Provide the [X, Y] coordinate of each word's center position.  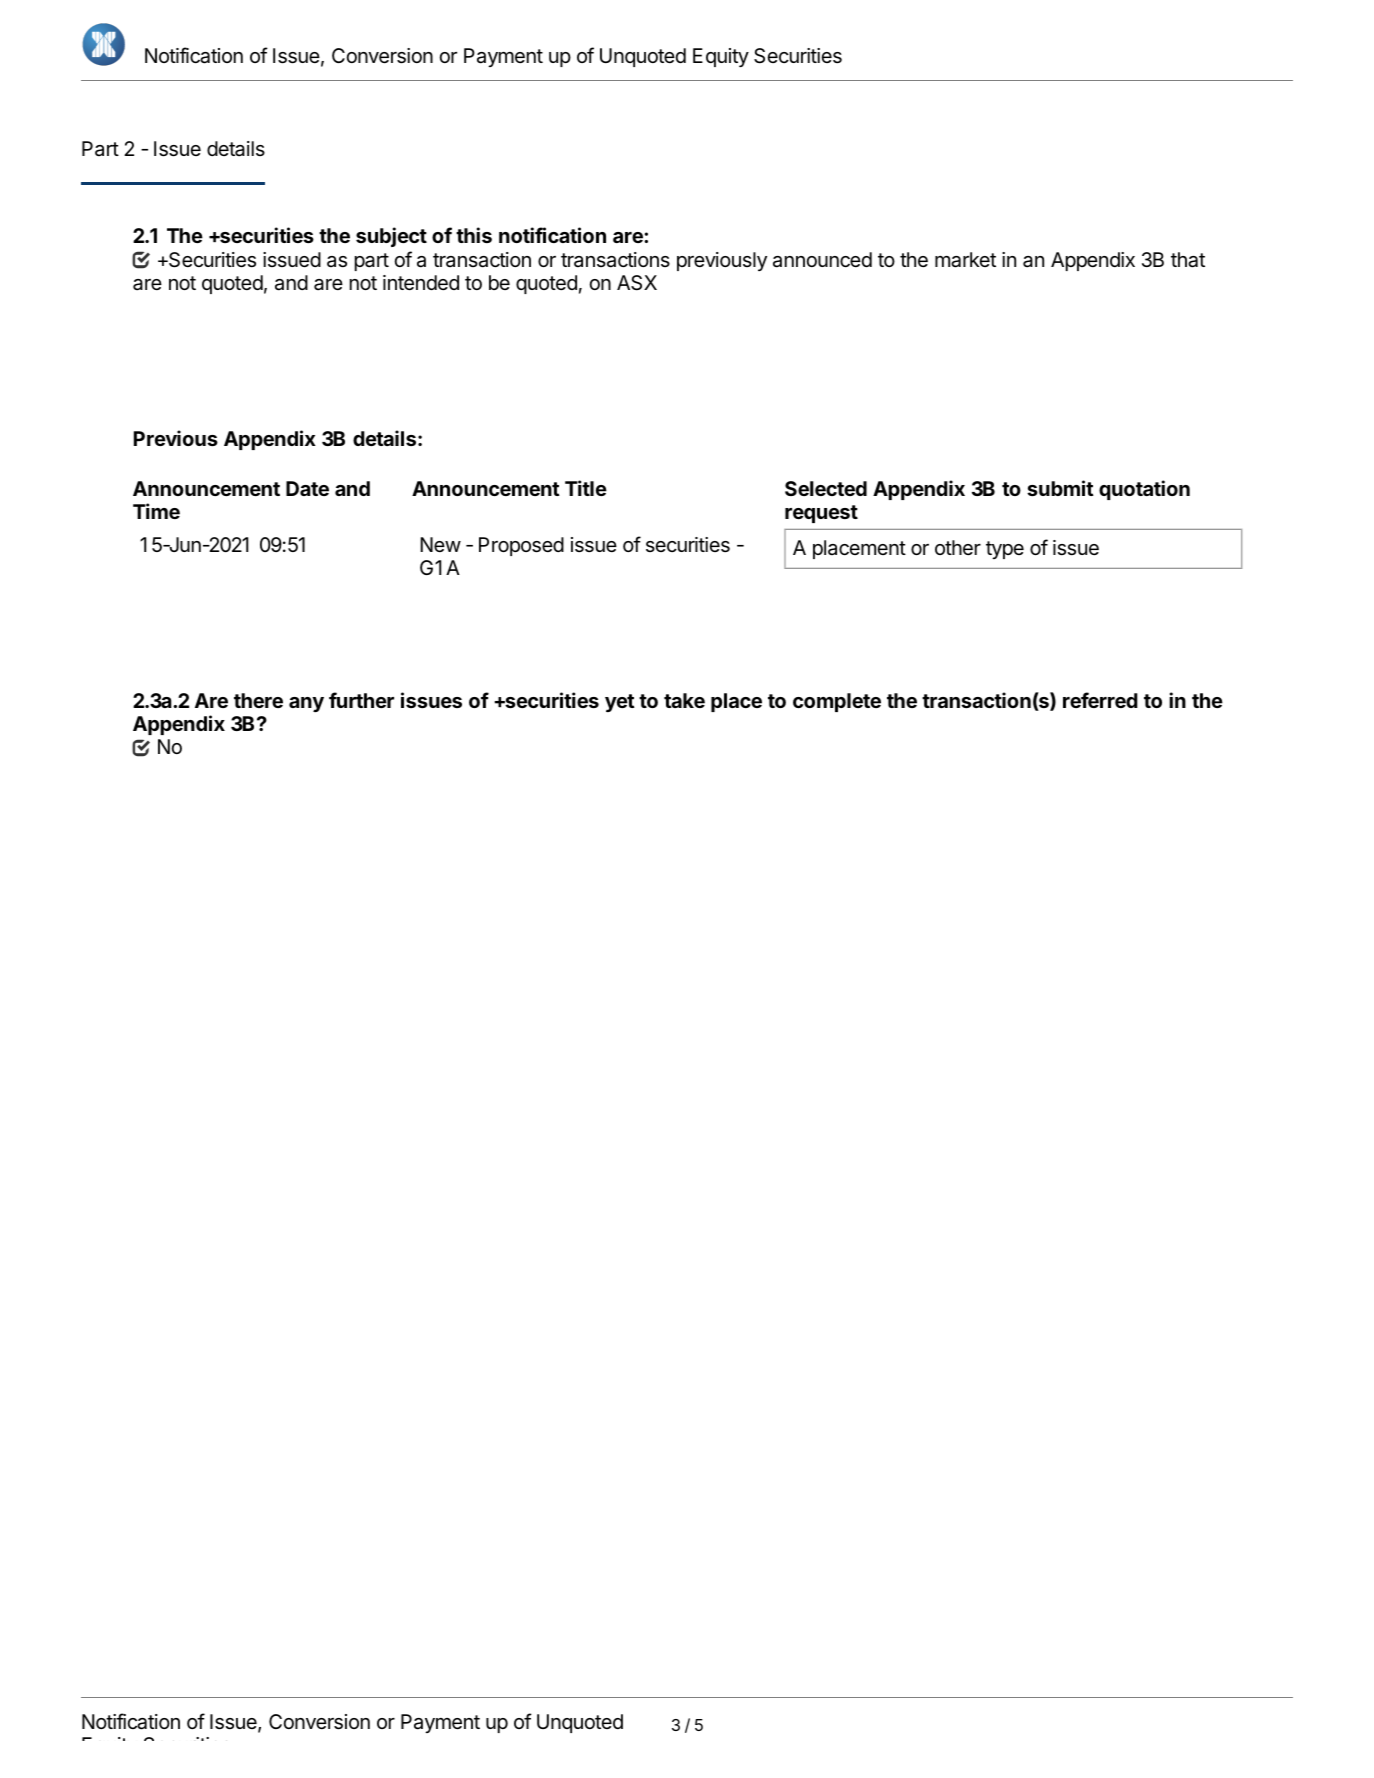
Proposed [521, 546]
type [1005, 550]
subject [391, 237]
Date [307, 488]
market [965, 260]
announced [822, 260]
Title [586, 488]
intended [421, 283]
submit [1060, 488]
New [440, 544]
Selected [826, 488]
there [258, 700]
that [1188, 260]
